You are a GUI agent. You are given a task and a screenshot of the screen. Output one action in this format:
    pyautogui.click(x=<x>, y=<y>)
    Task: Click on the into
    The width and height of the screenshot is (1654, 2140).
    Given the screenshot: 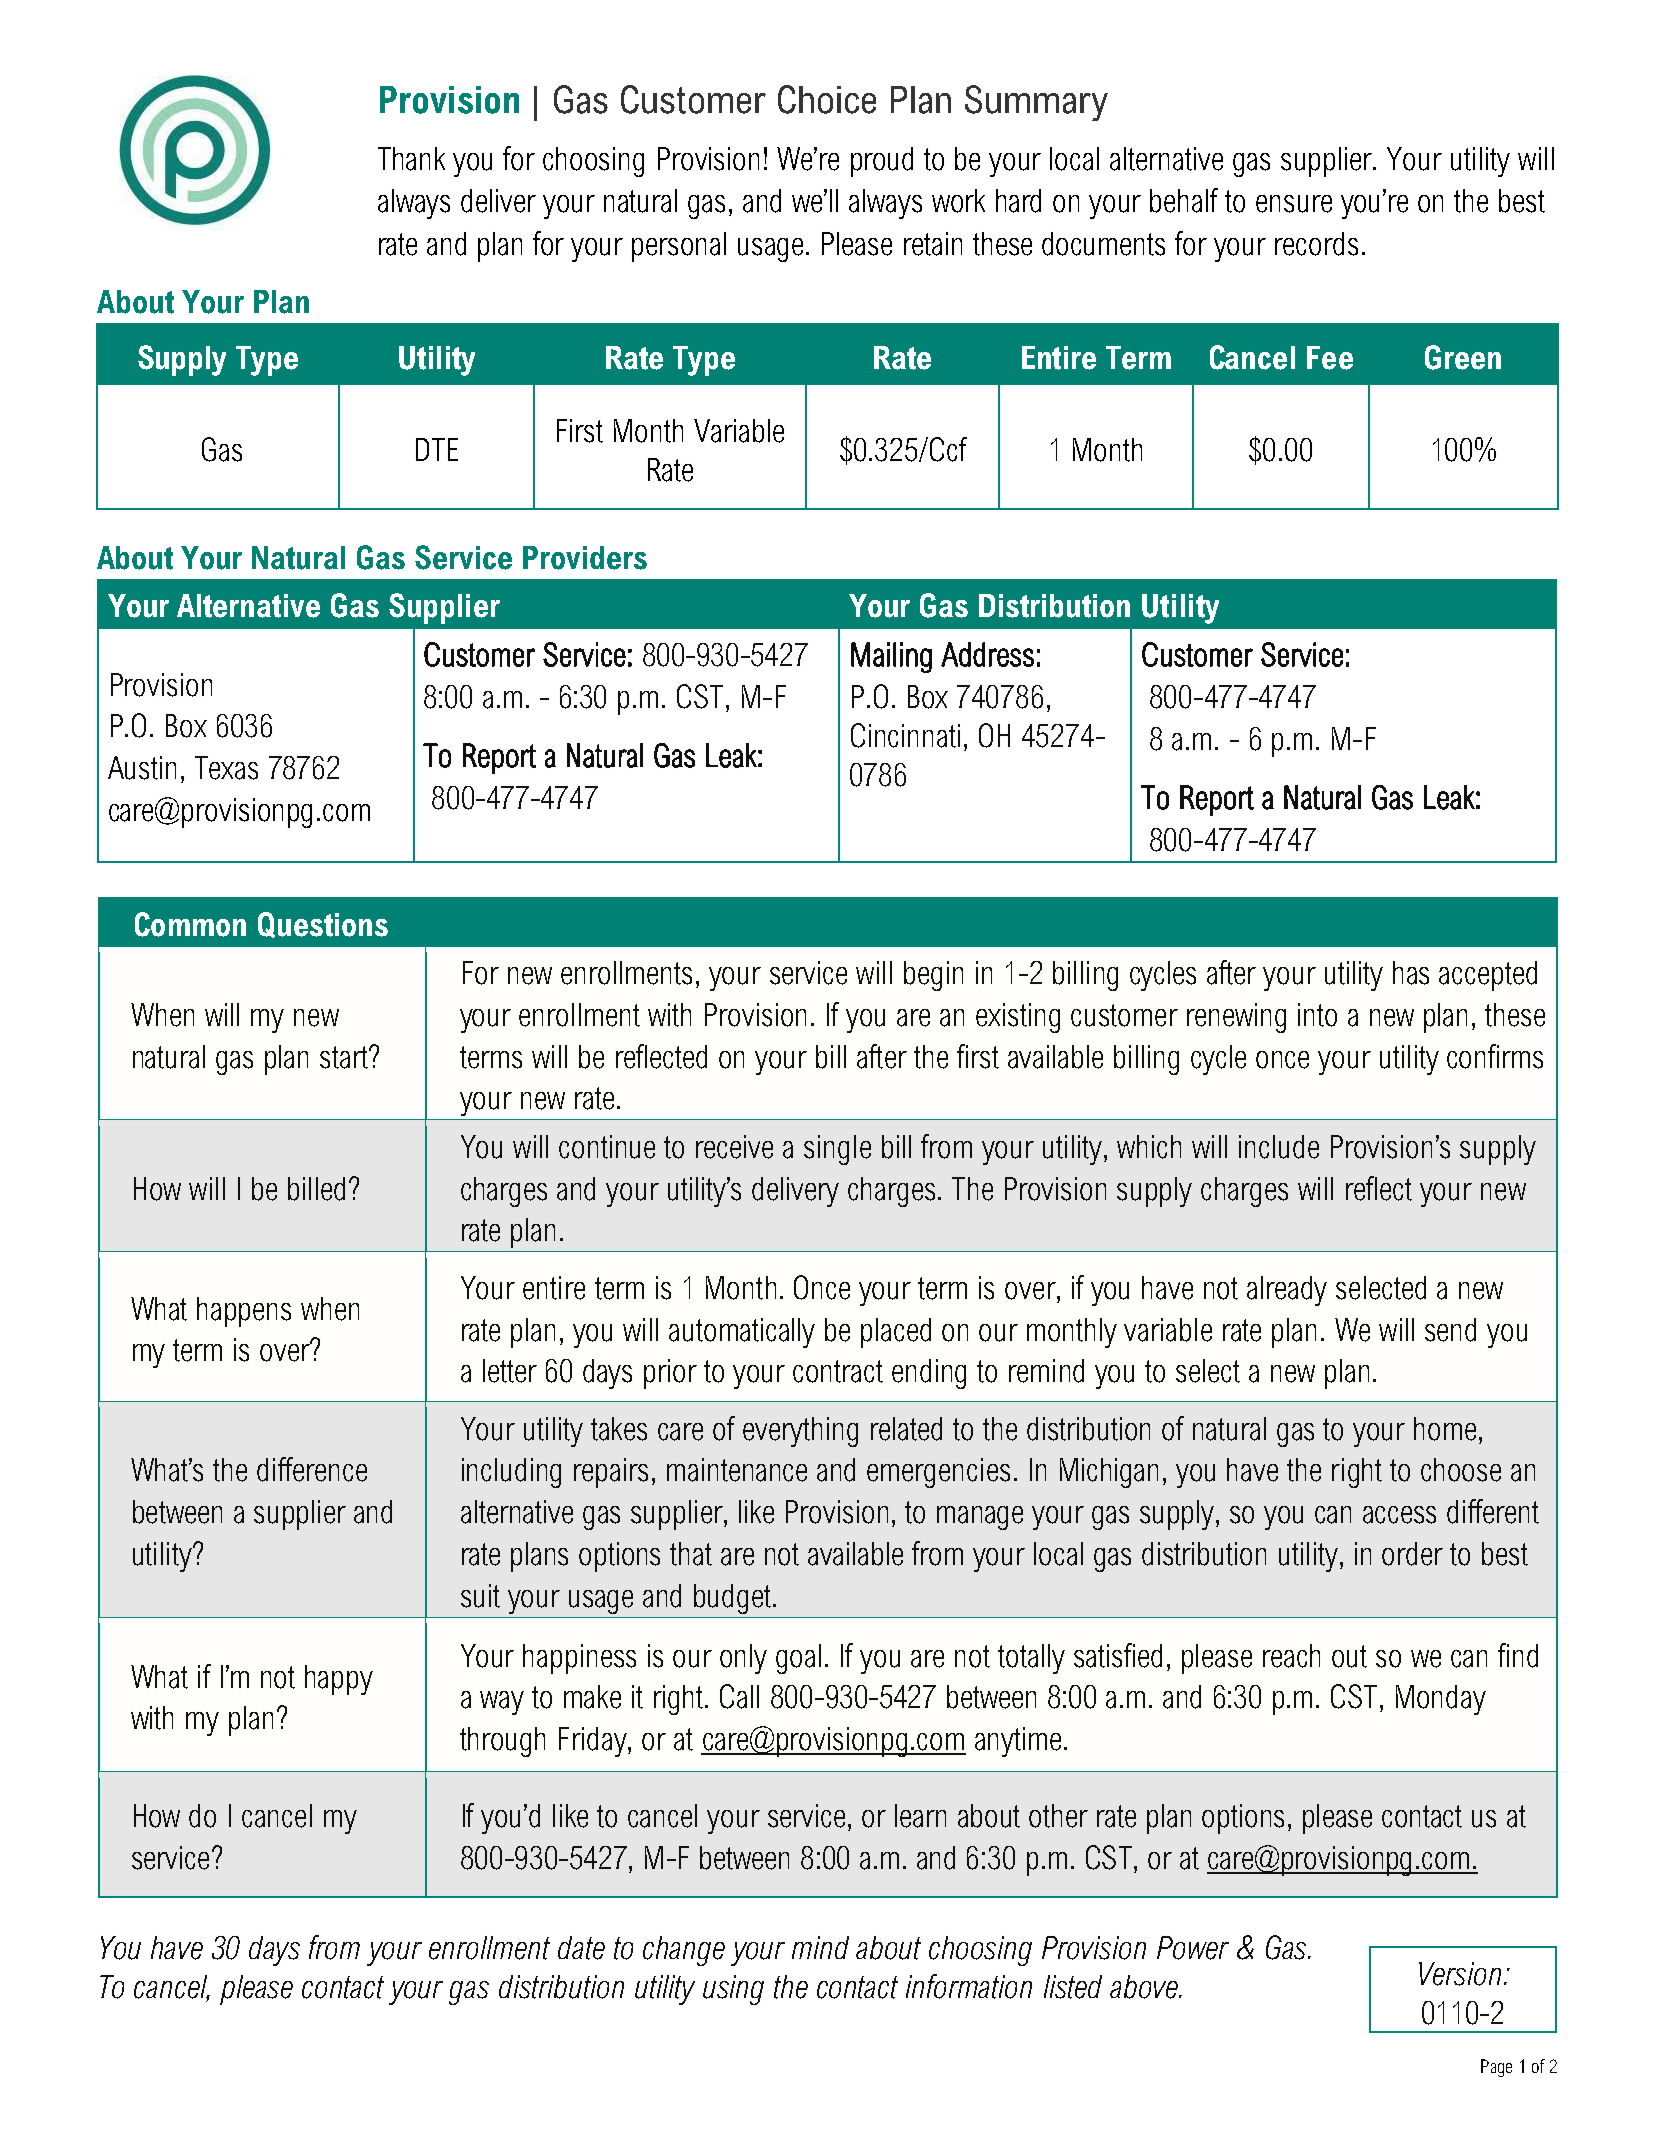 What is the action you would take?
    pyautogui.click(x=1317, y=1015)
